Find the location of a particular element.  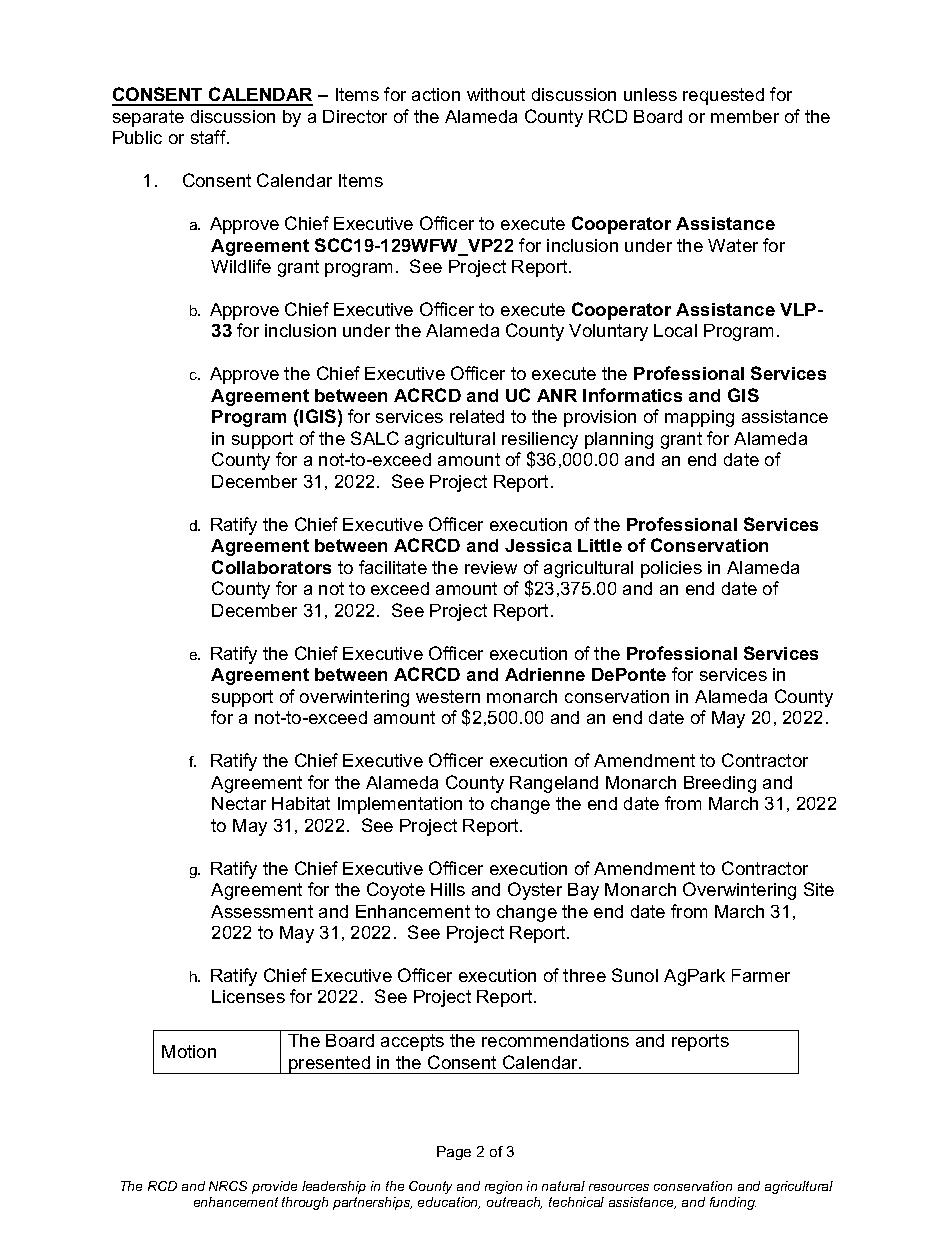

Page is located at coordinates (454, 1153).
